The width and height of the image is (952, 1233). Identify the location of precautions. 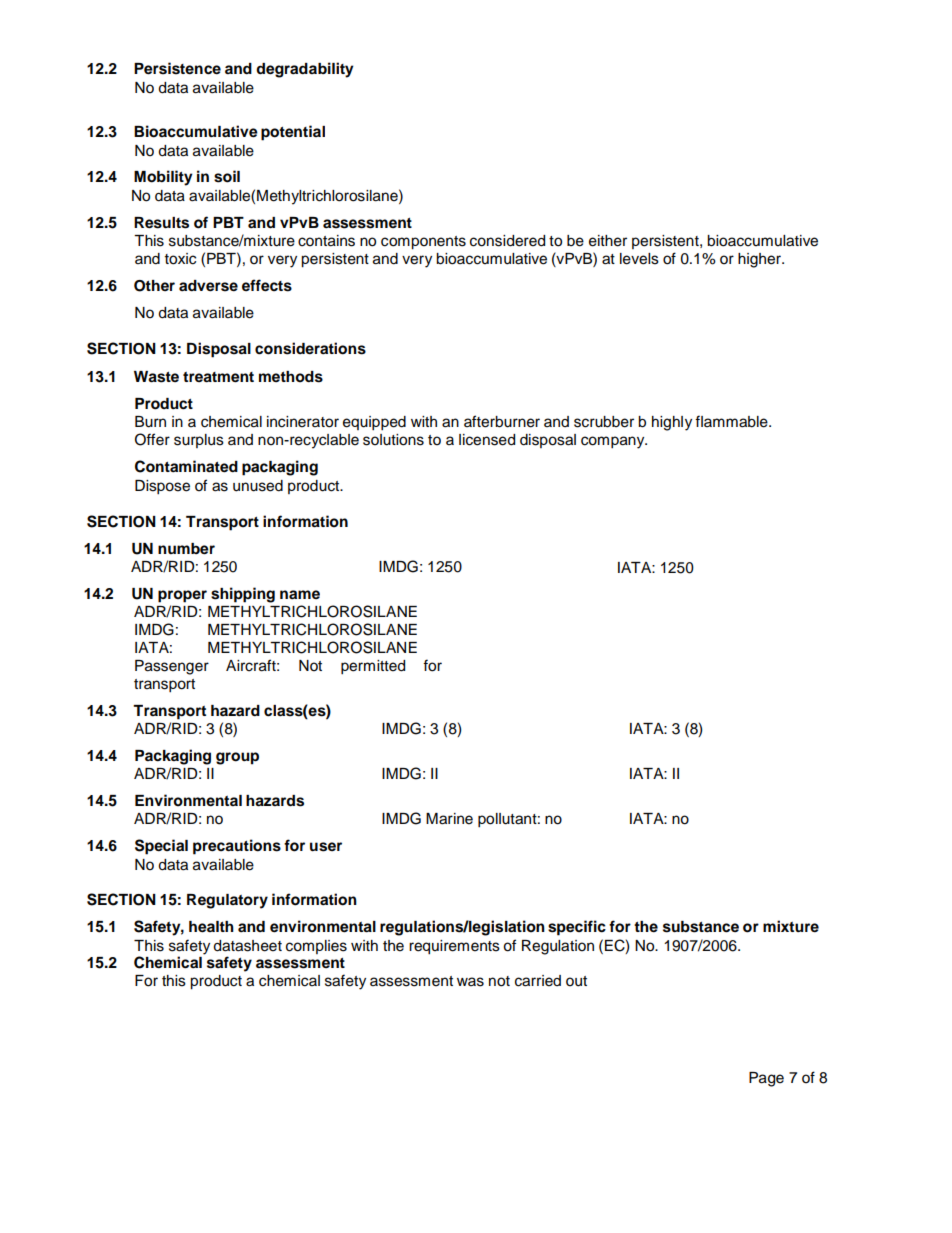
(237, 847).
